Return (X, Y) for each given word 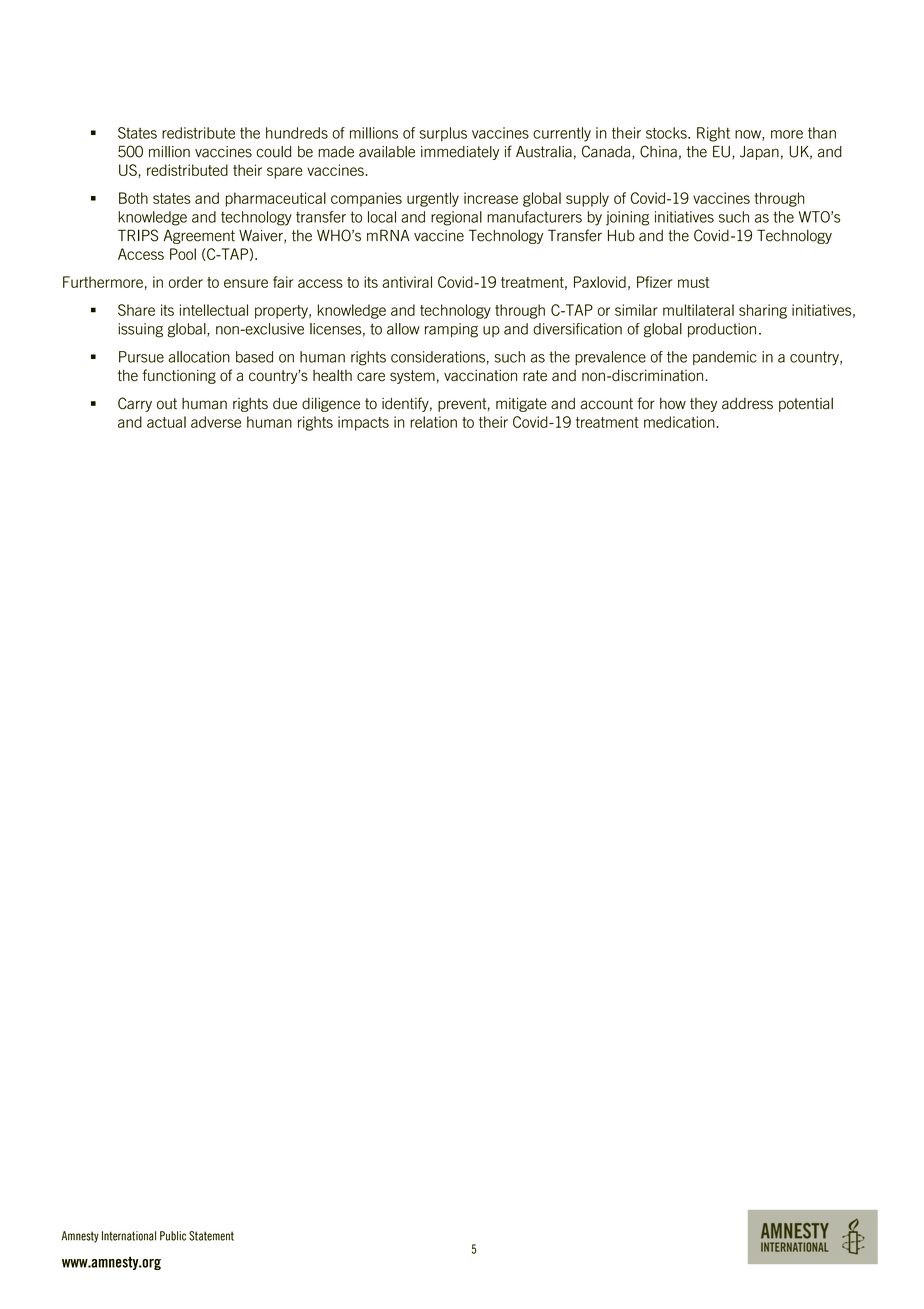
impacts (363, 423)
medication (680, 422)
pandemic (725, 358)
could (273, 152)
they (703, 405)
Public (173, 1236)
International (129, 1236)
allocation (199, 357)
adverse (216, 422)
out (167, 404)
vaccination (480, 376)
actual (166, 422)
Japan (759, 153)
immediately (460, 153)
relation (433, 422)
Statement (211, 1236)
